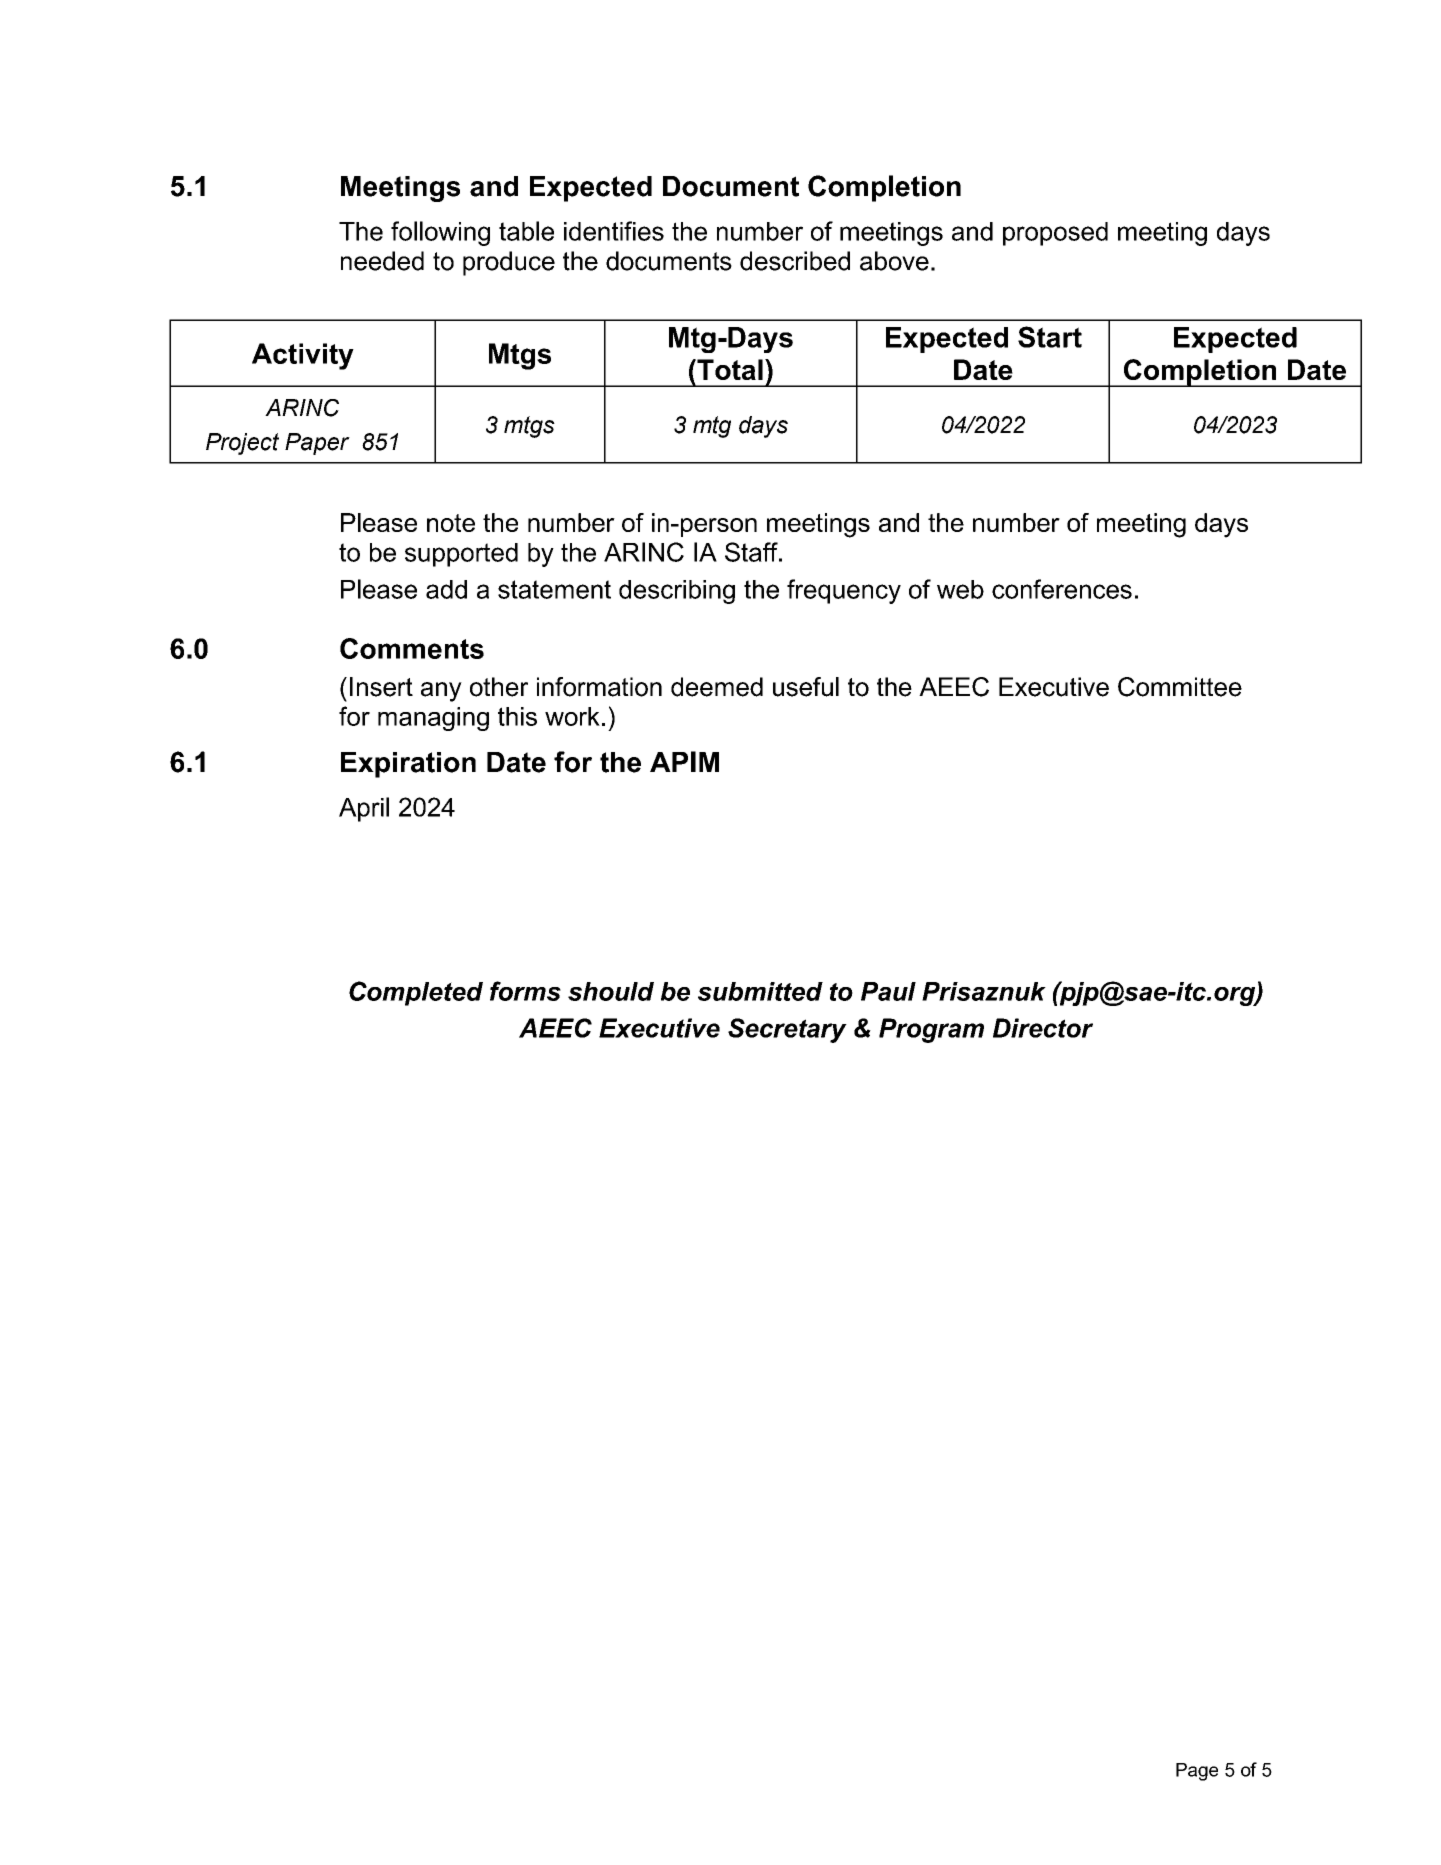 This screenshot has width=1441, height=1865. What do you see at coordinates (931, 1030) in the screenshot?
I see `Program` at bounding box center [931, 1030].
